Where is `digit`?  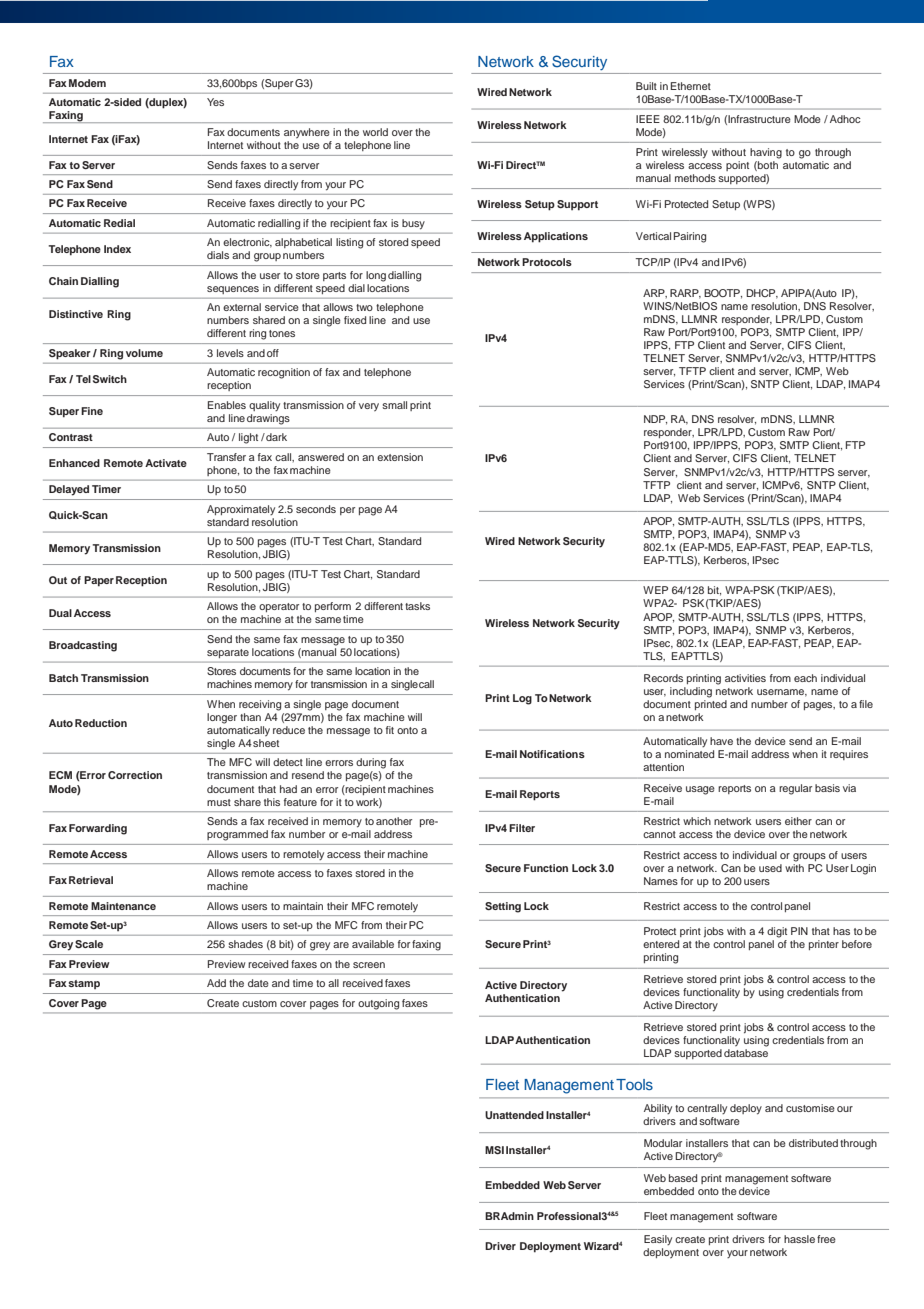 digit is located at coordinates (777, 932).
